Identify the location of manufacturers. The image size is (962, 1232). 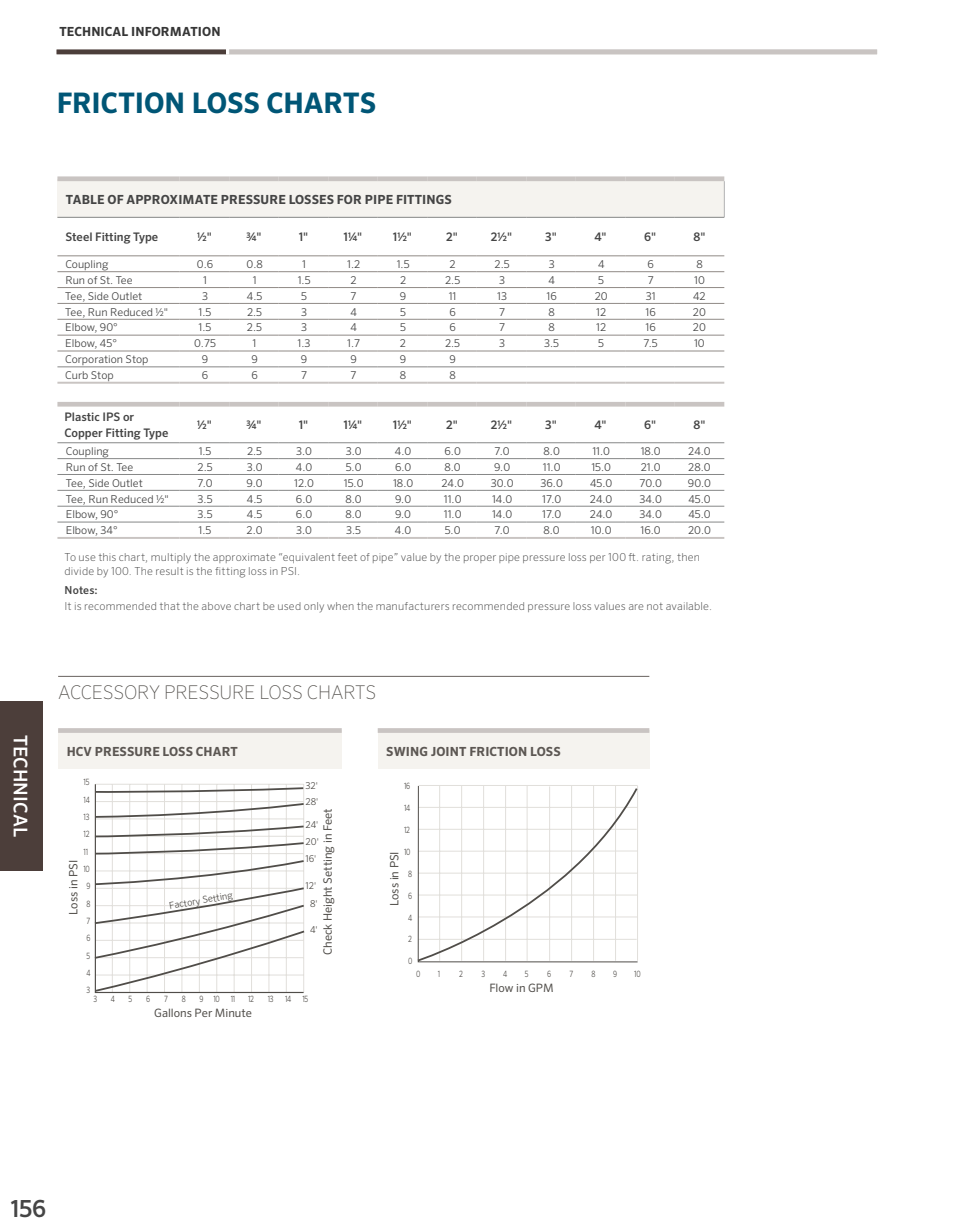
(412, 606).
